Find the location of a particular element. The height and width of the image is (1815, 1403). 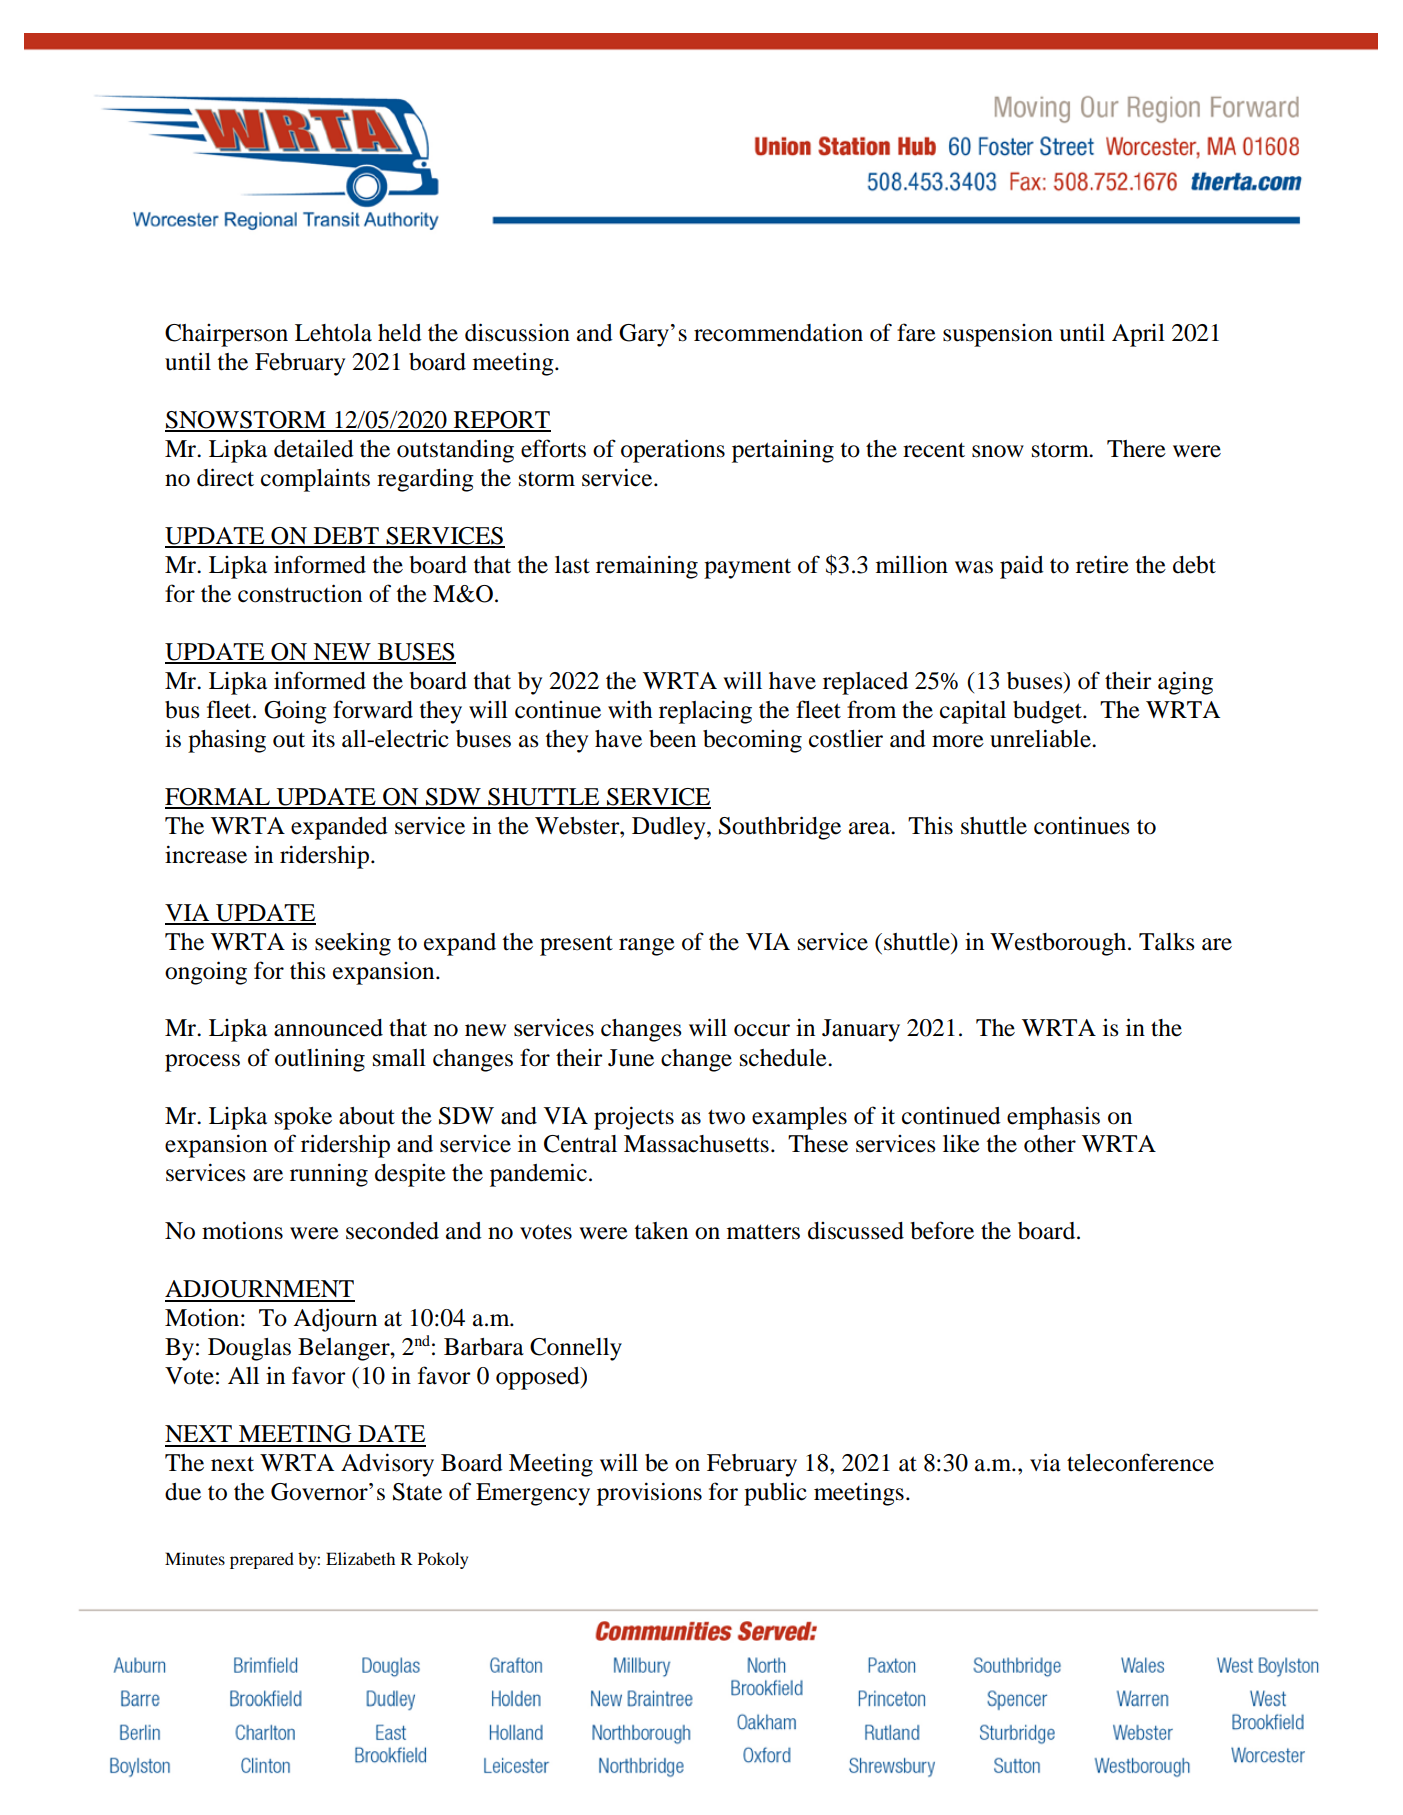

recommendation is located at coordinates (778, 332).
